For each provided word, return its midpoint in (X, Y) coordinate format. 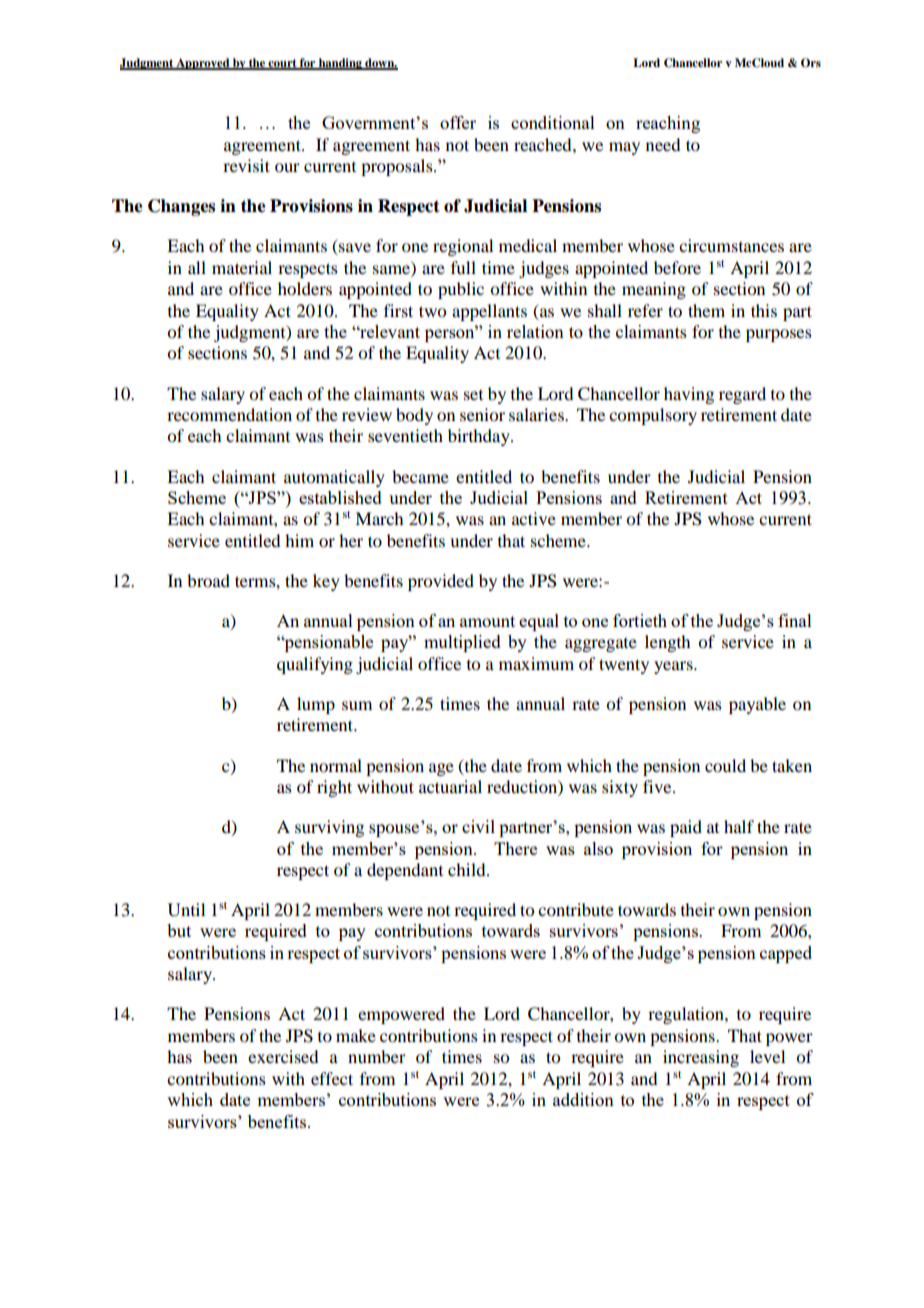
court (282, 64)
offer (458, 122)
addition (583, 1099)
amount (487, 621)
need (663, 144)
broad (208, 580)
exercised (283, 1056)
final (795, 620)
